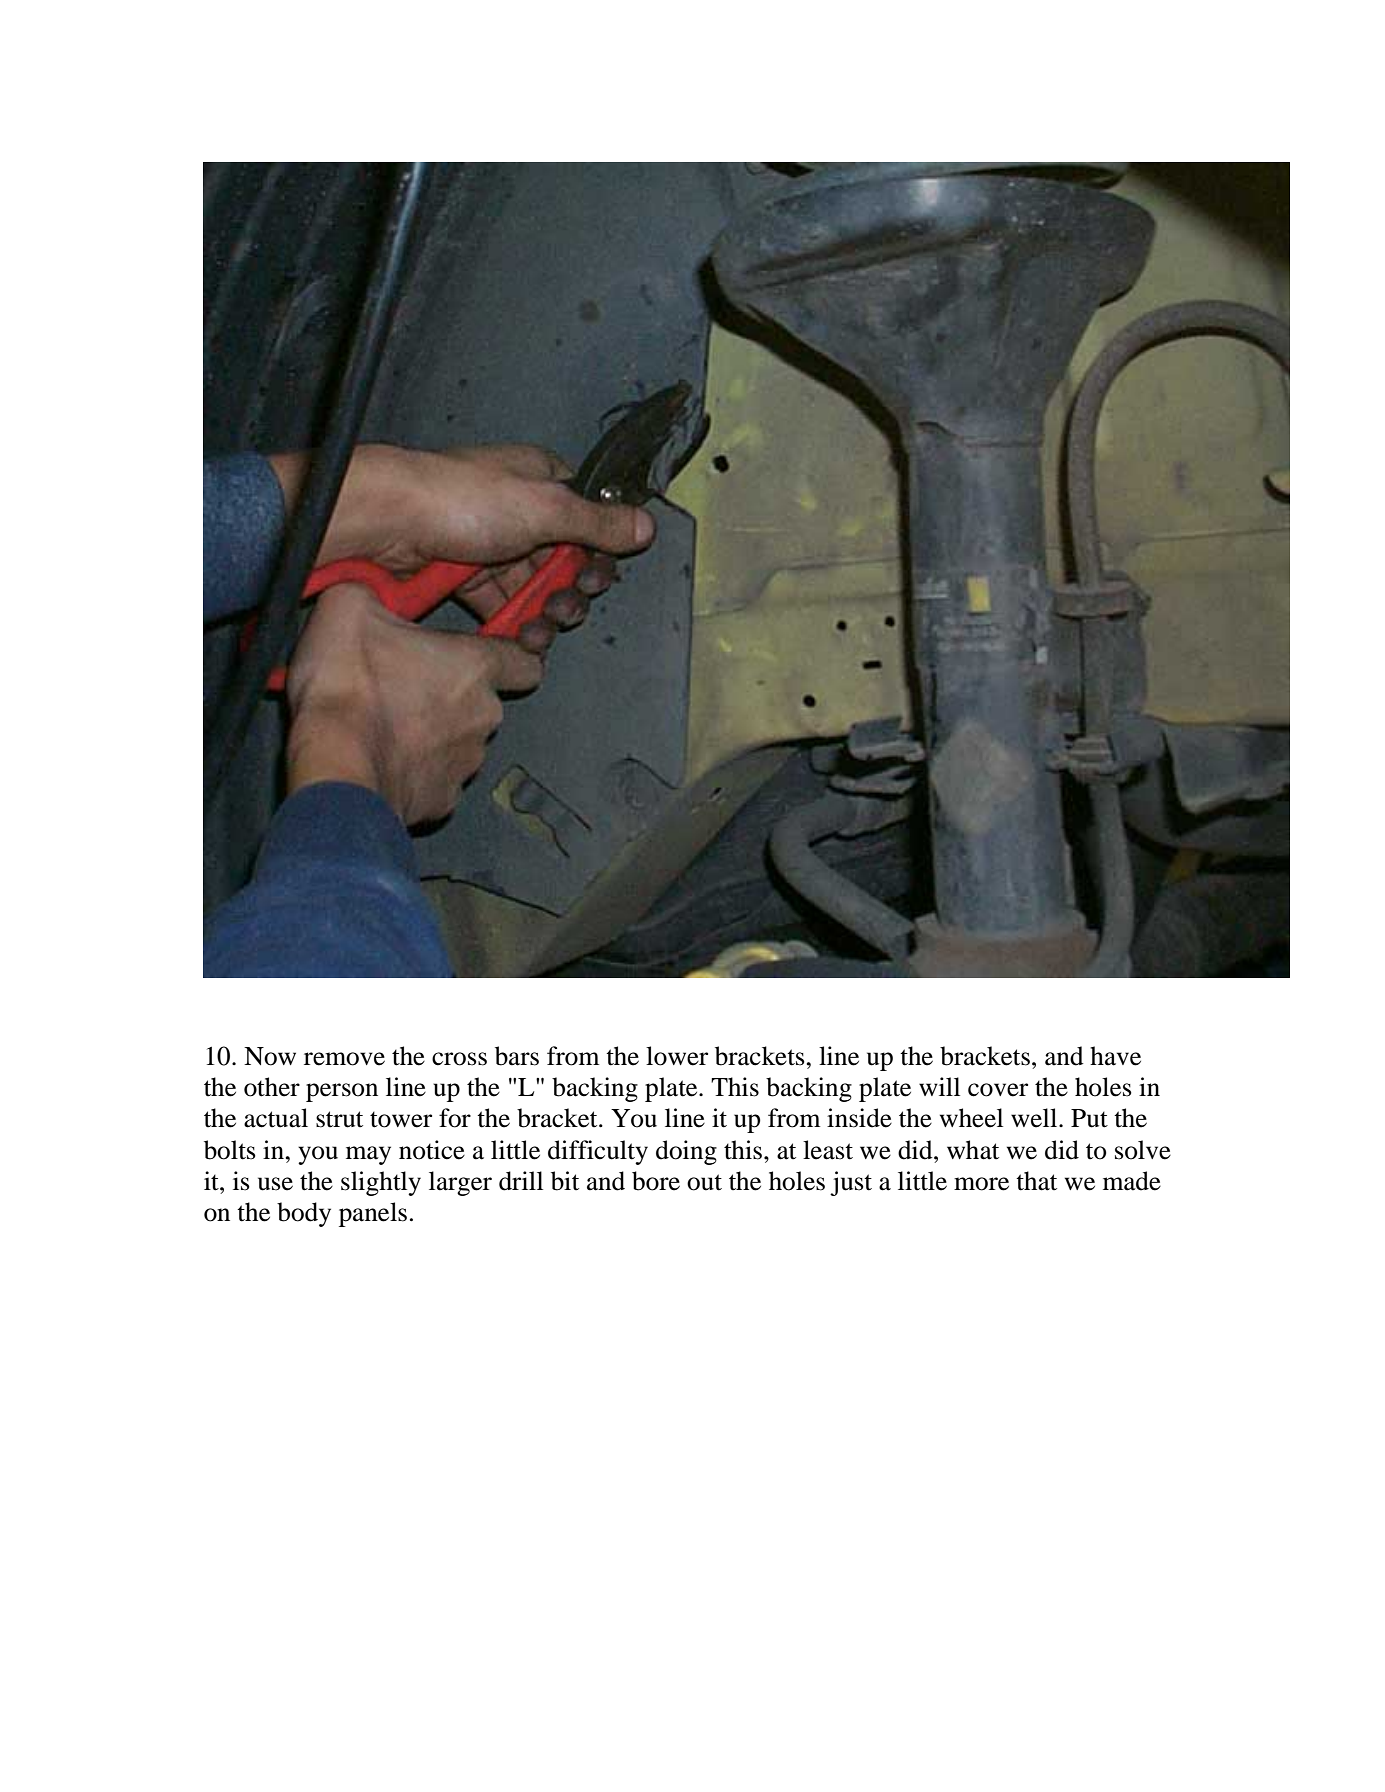 This screenshot has width=1385, height=1792. I want to click on that, so click(1036, 1181).
